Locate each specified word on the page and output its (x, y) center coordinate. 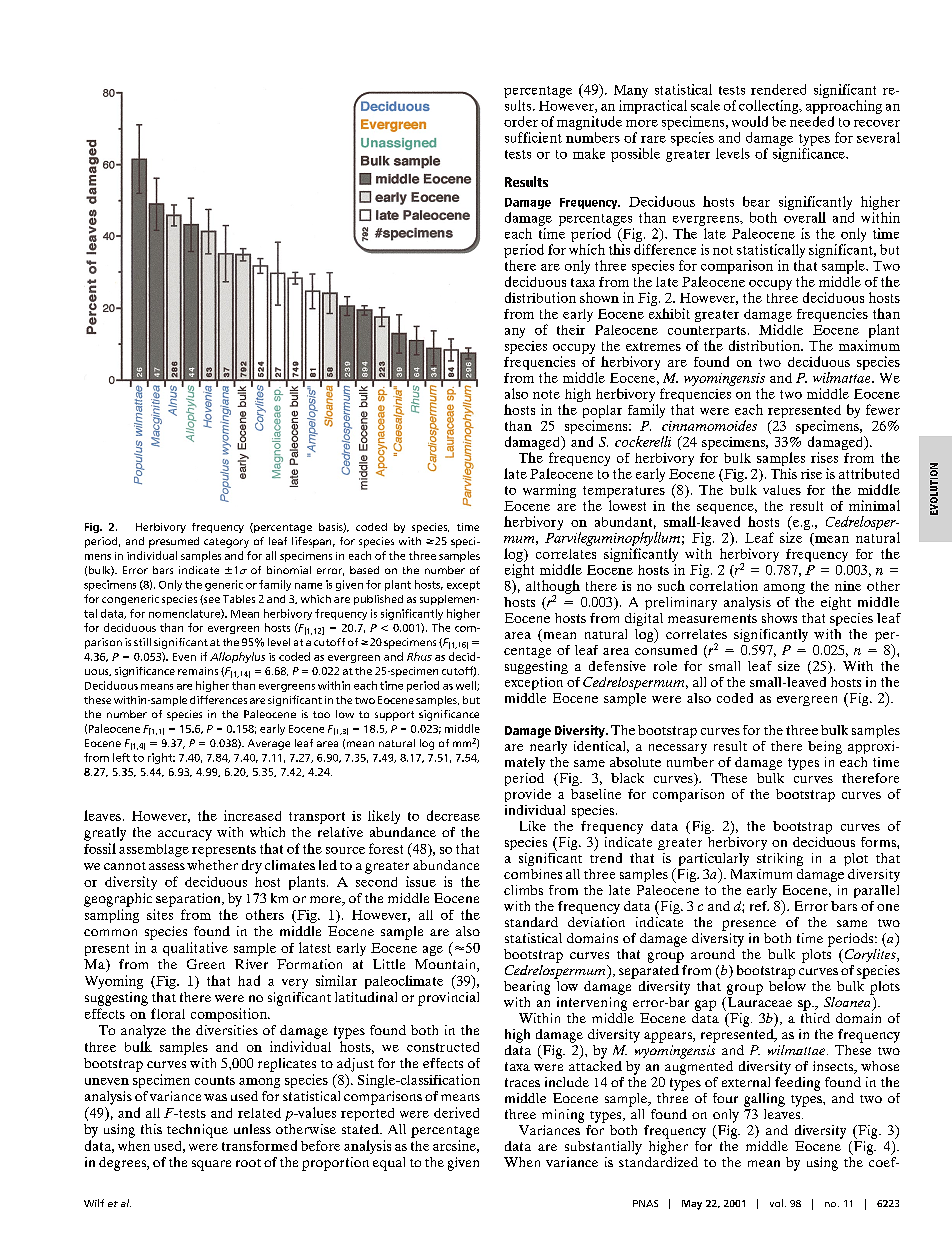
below (787, 984)
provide (528, 795)
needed (812, 121)
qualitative (195, 949)
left (121, 757)
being (825, 747)
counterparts (707, 333)
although (553, 588)
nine (848, 586)
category (226, 543)
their (571, 330)
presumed (174, 542)
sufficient (533, 137)
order (521, 121)
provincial (448, 999)
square (211, 1165)
